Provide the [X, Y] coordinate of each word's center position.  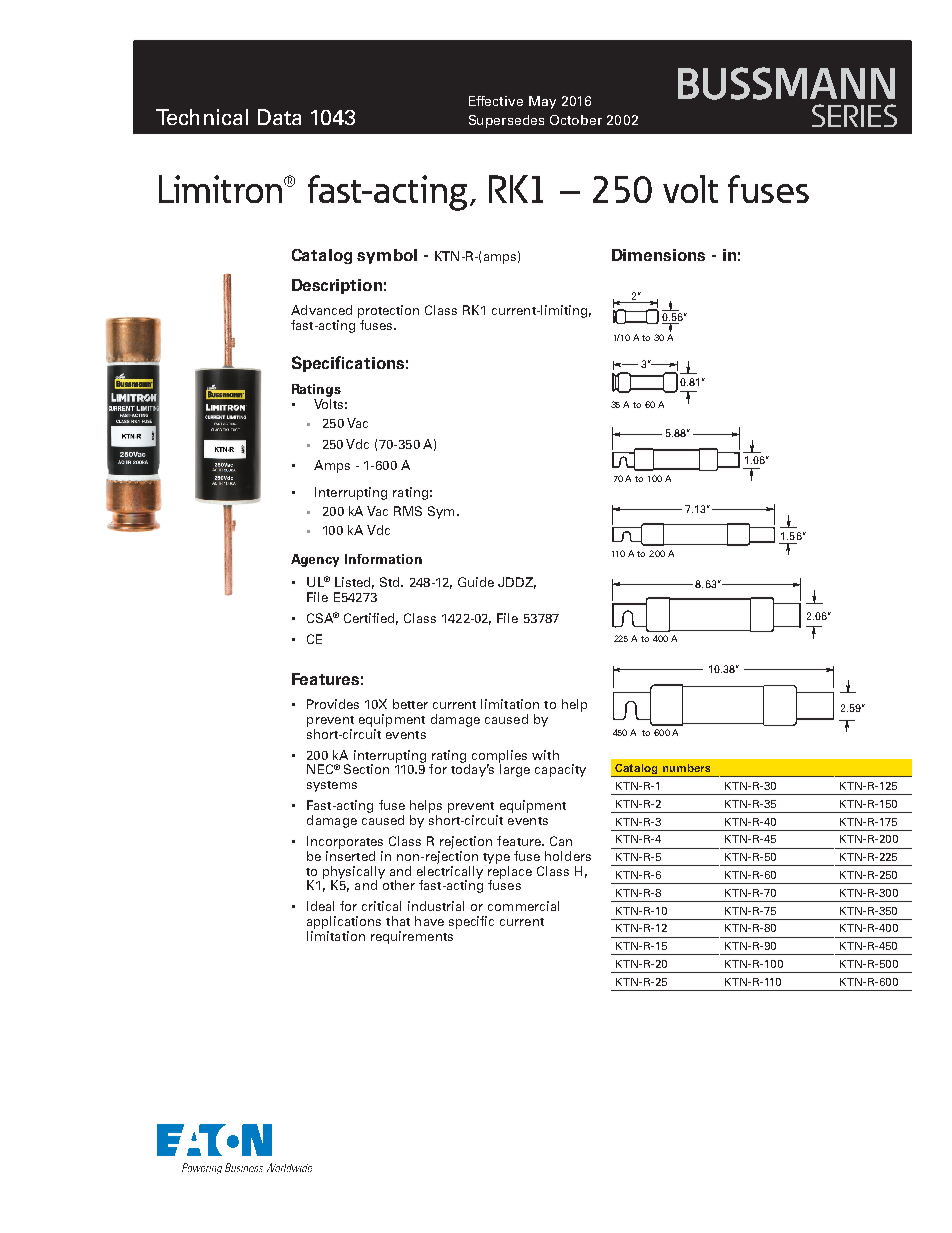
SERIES [854, 115]
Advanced [321, 310]
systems [332, 786]
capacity [560, 770]
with [545, 755]
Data [279, 117]
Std [391, 582]
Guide [476, 582]
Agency [315, 560]
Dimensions [658, 255]
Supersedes [506, 121]
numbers [686, 768]
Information [383, 559]
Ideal [320, 906]
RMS [408, 511]
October [576, 120]
